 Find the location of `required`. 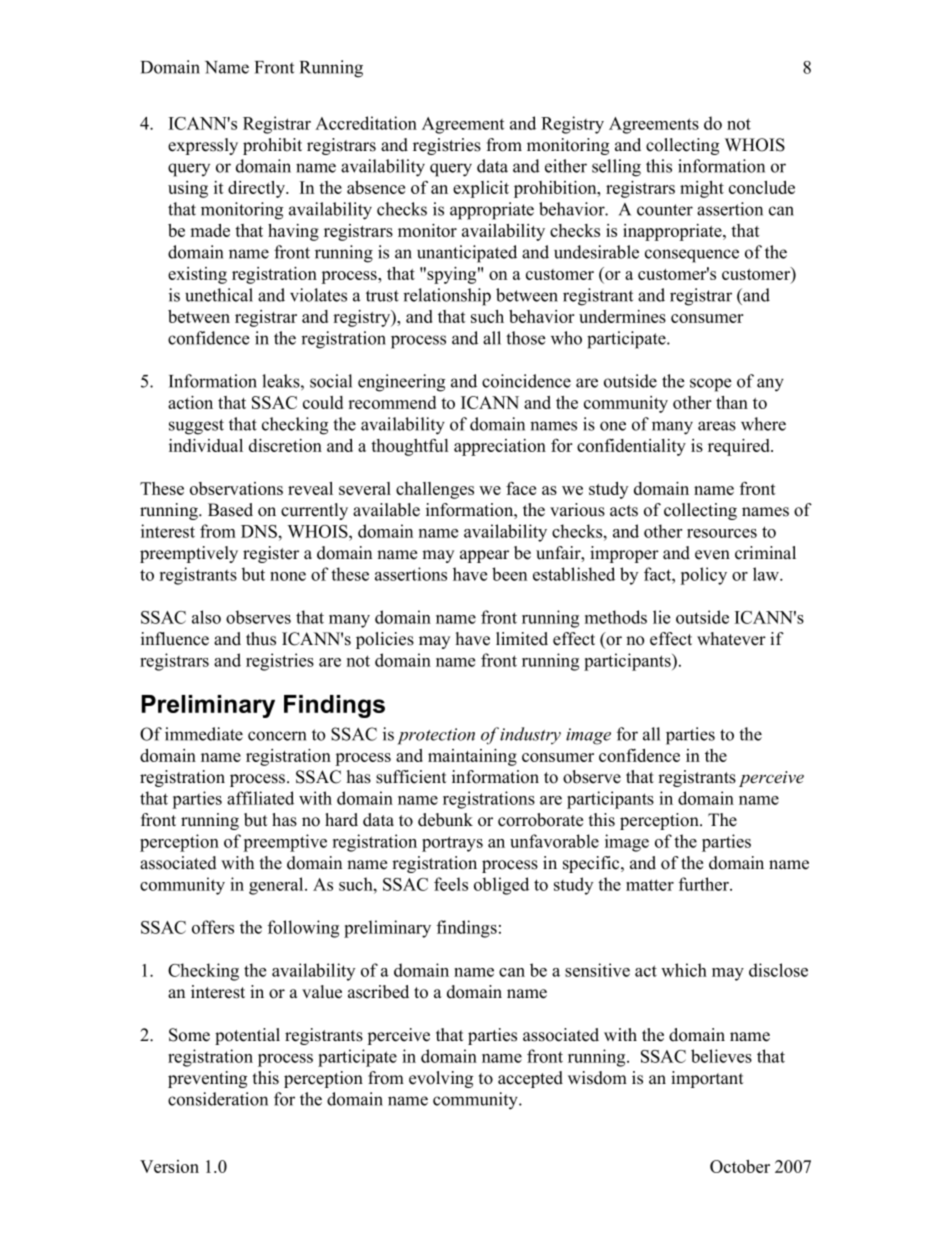

required is located at coordinates (740, 447).
